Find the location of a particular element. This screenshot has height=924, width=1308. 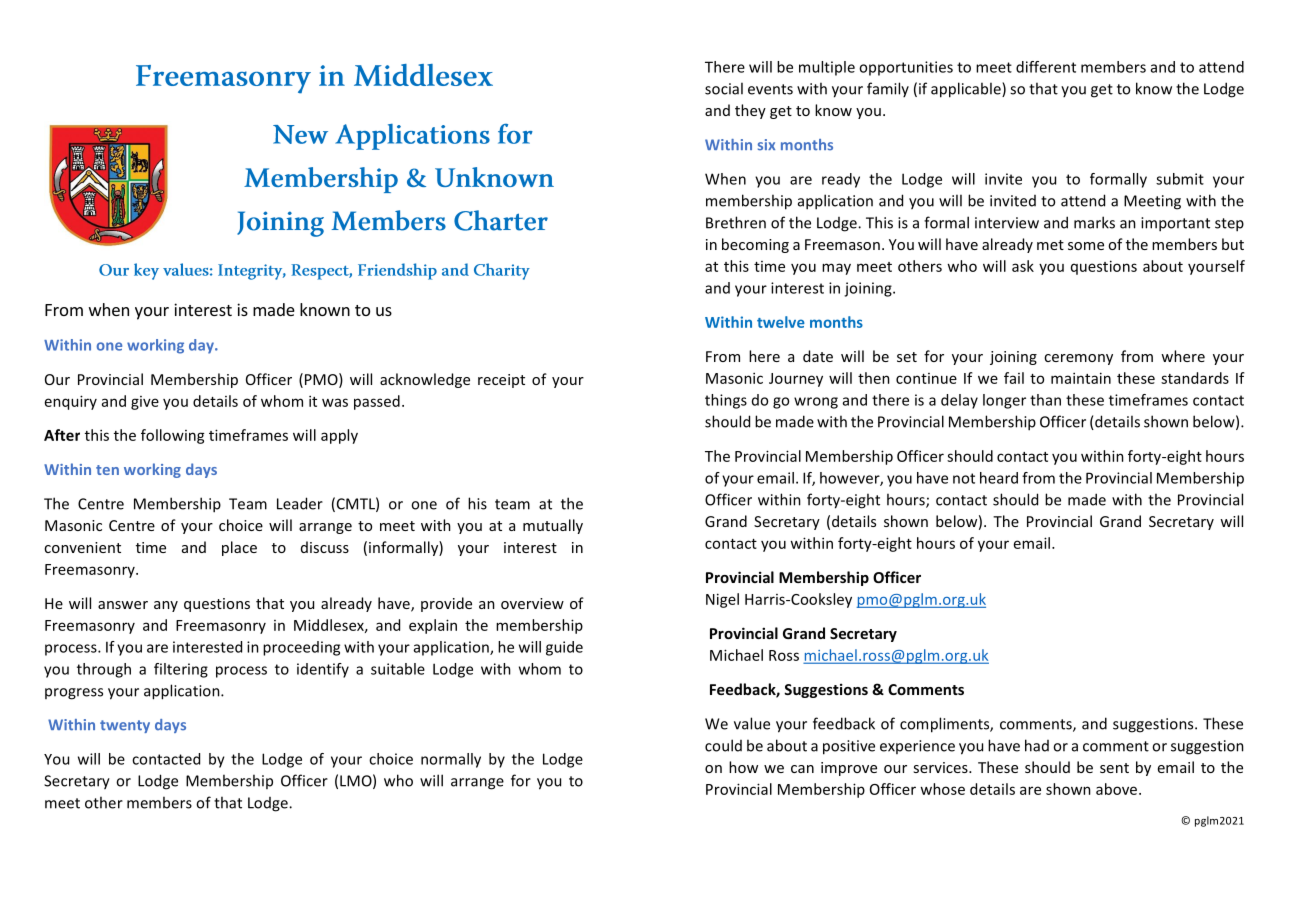

becoming is located at coordinates (755, 245).
